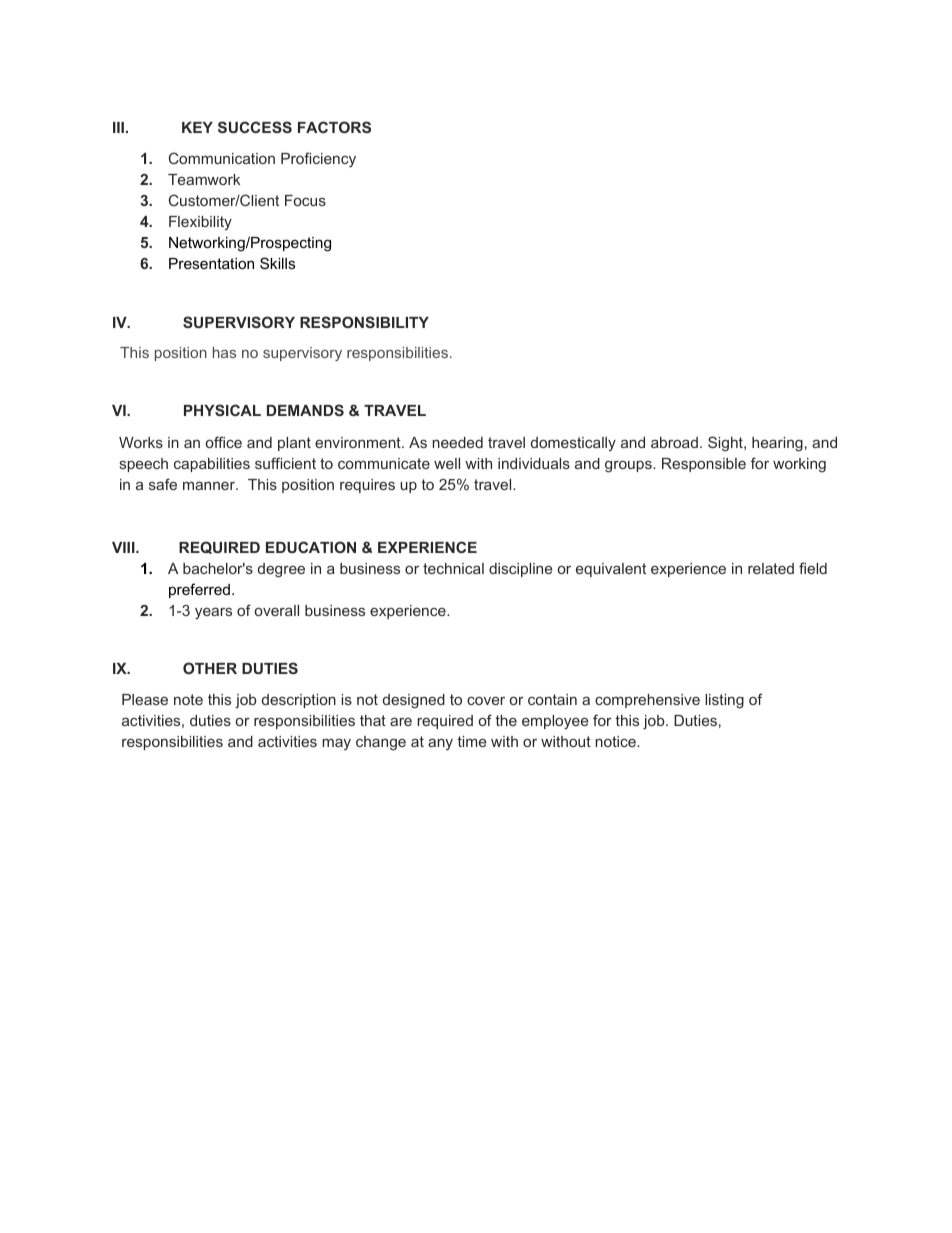  What do you see at coordinates (318, 160) in the screenshot?
I see `Proficiency` at bounding box center [318, 160].
